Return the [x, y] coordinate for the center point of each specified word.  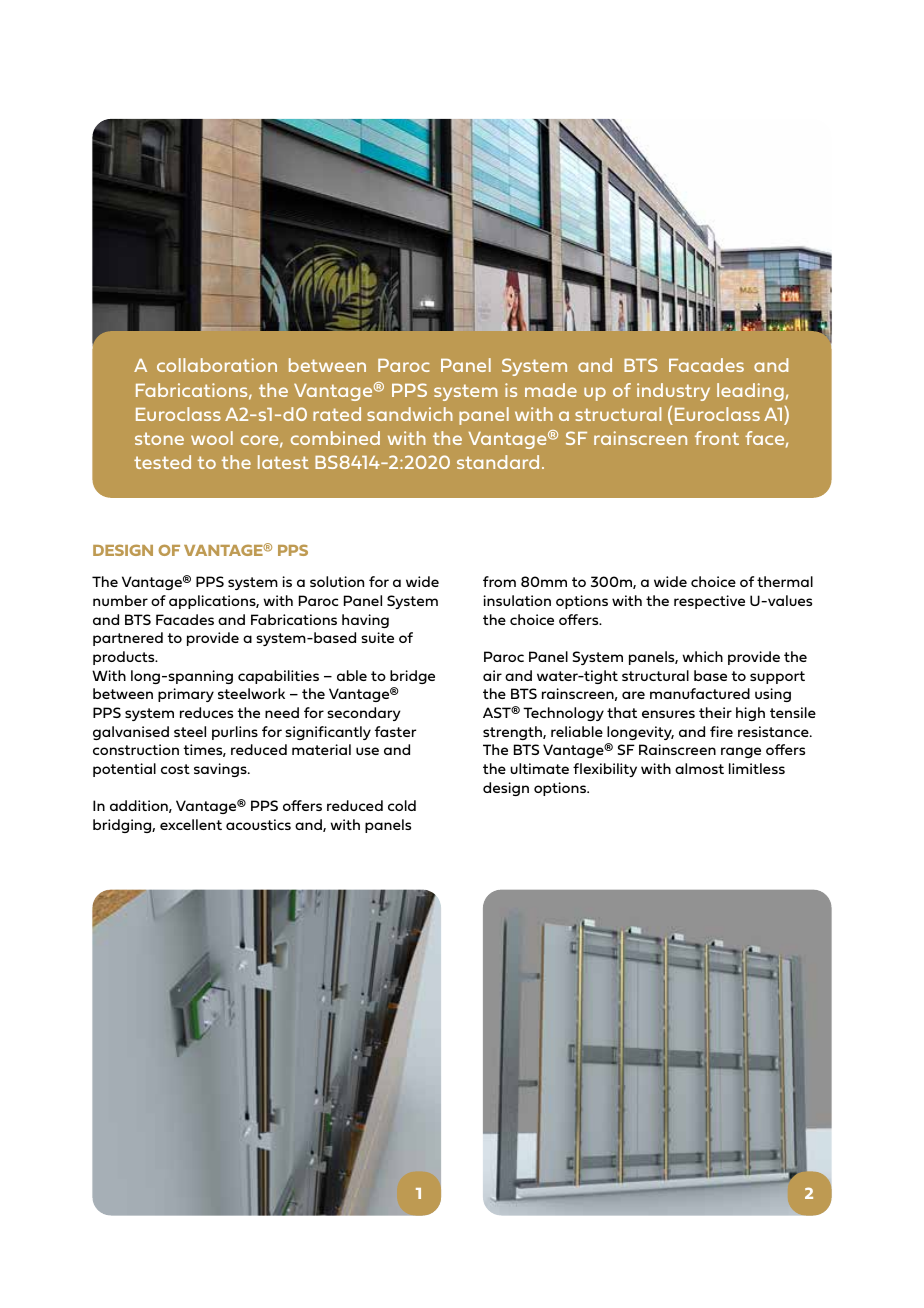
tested [162, 462]
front [717, 438]
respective [709, 602]
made [551, 390]
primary [186, 695]
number [120, 600]
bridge [412, 677]
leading [750, 392]
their [715, 712]
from [499, 581]
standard [498, 462]
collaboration [217, 365]
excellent [191, 824]
